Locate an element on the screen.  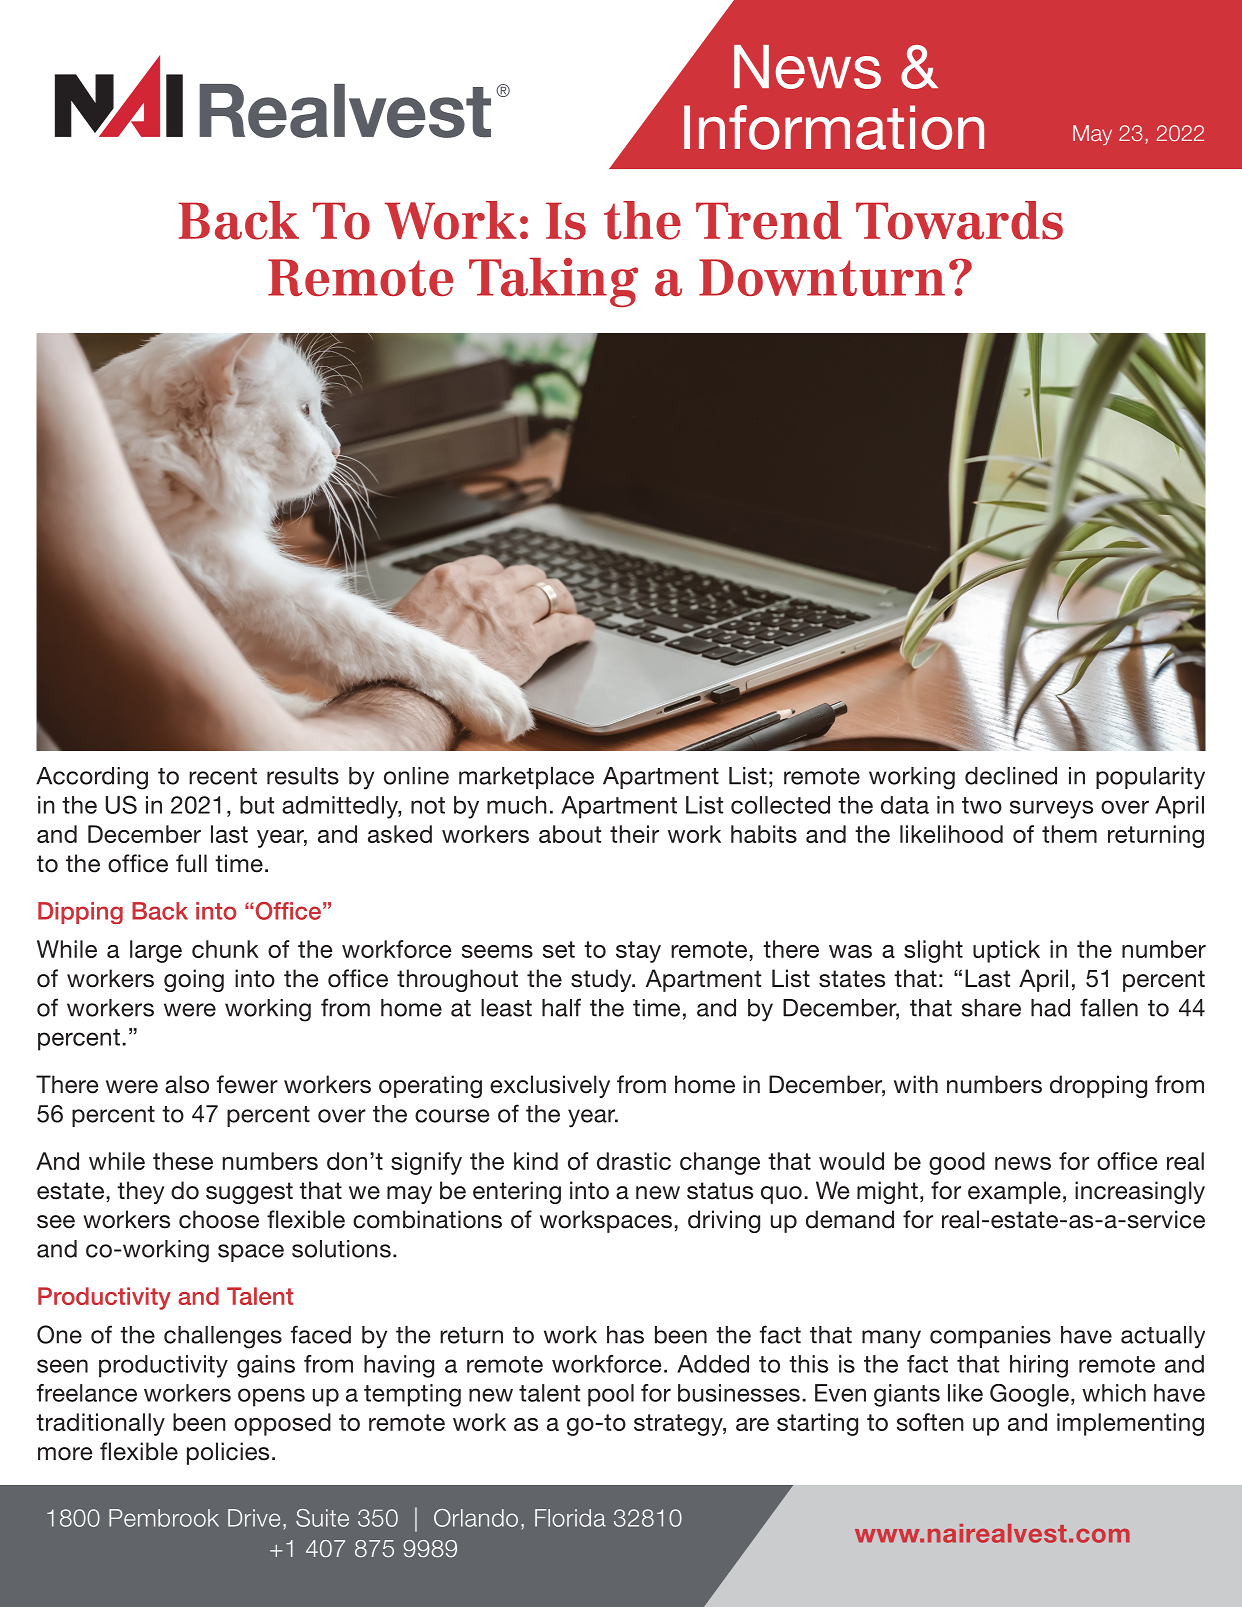
policies is located at coordinates (228, 1453).
